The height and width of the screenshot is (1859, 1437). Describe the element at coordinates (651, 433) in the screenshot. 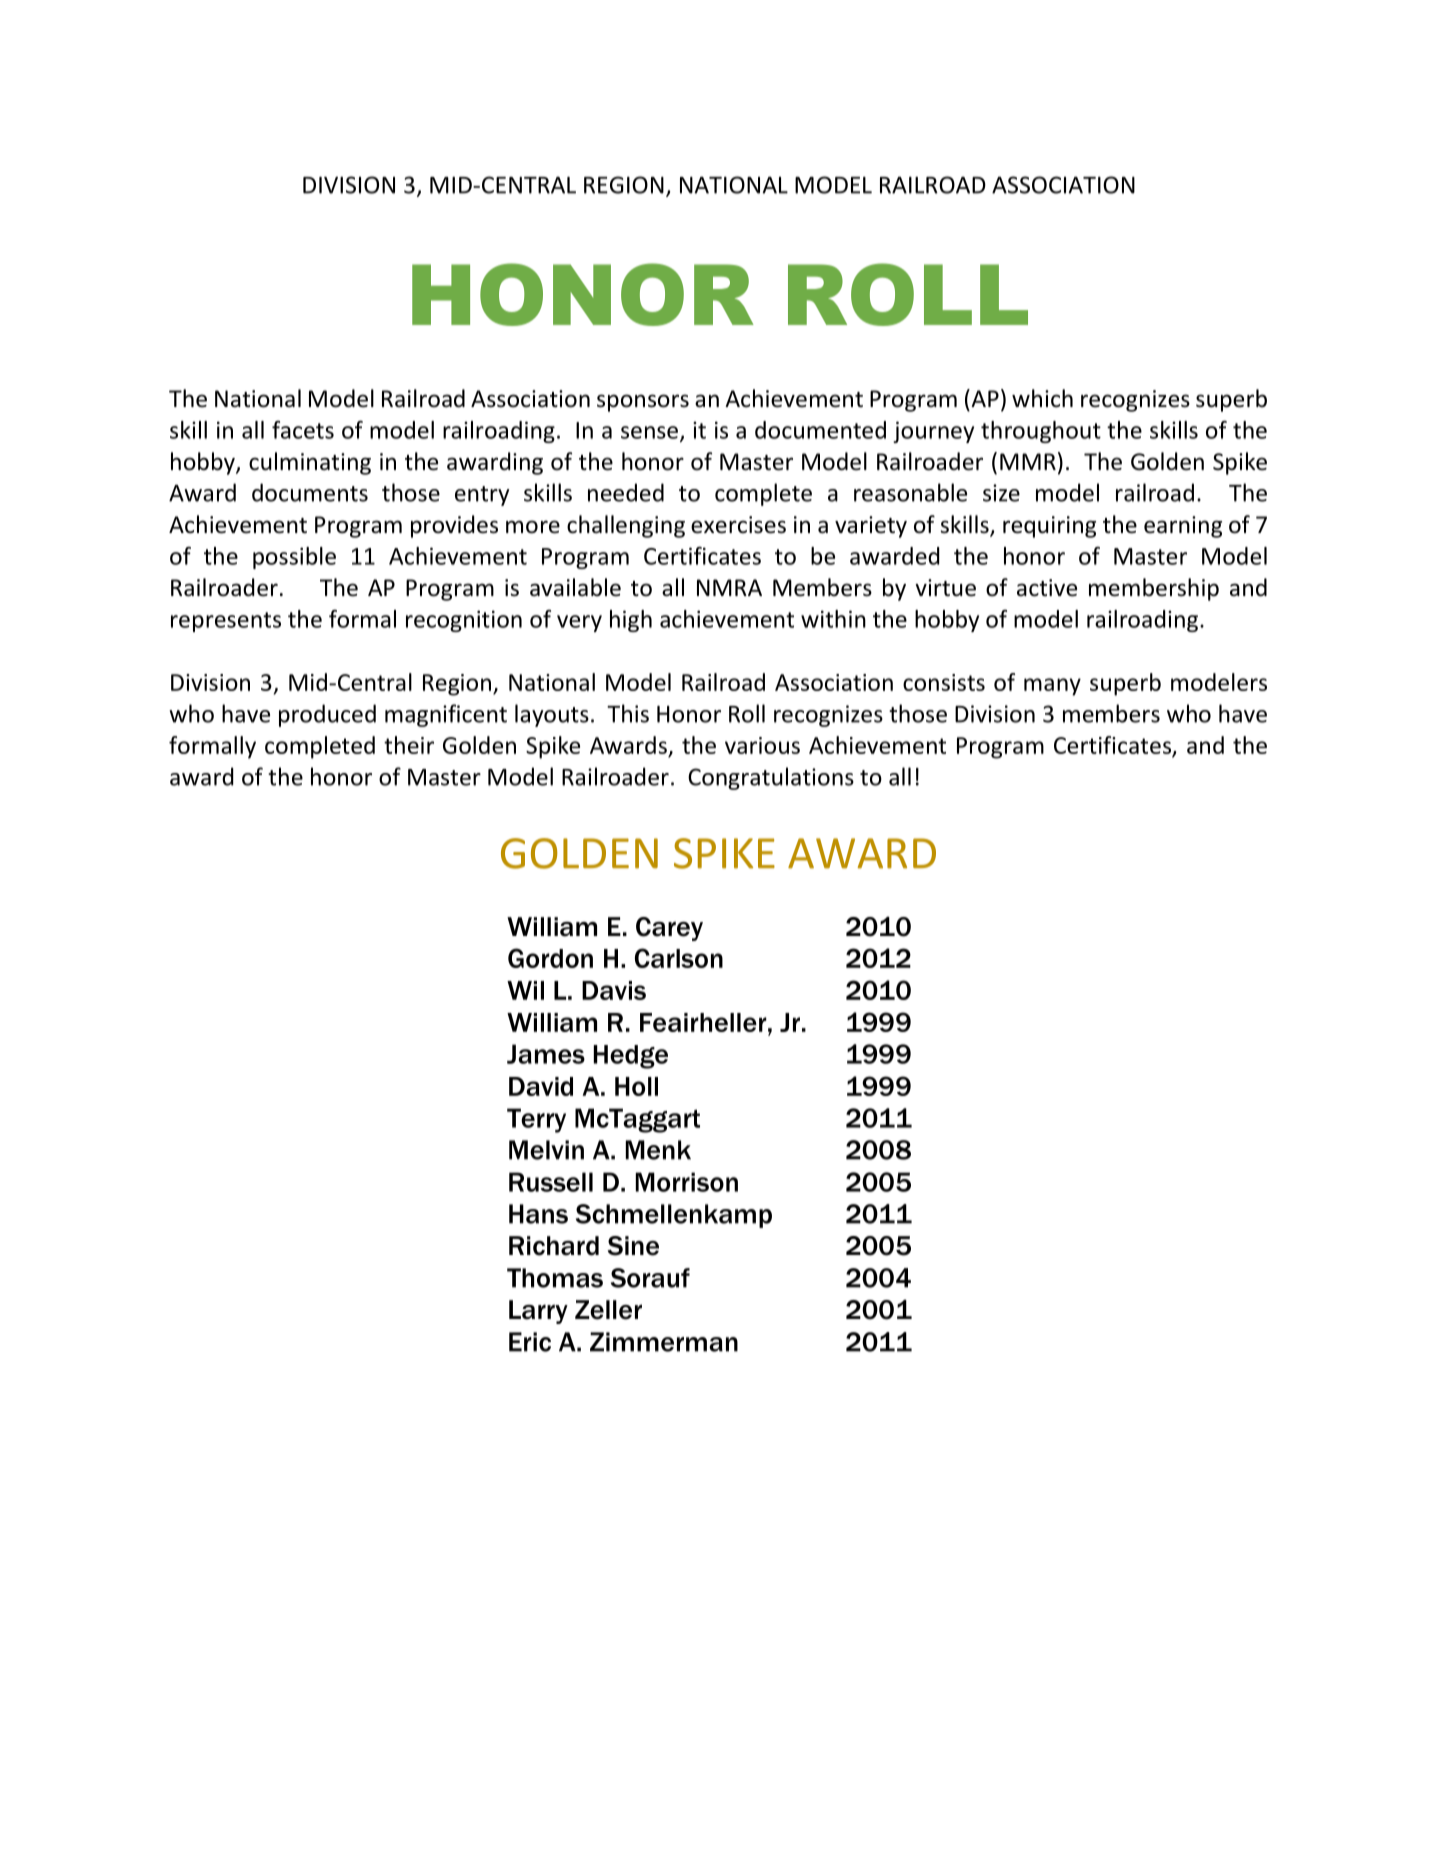

I see `sense` at that location.
